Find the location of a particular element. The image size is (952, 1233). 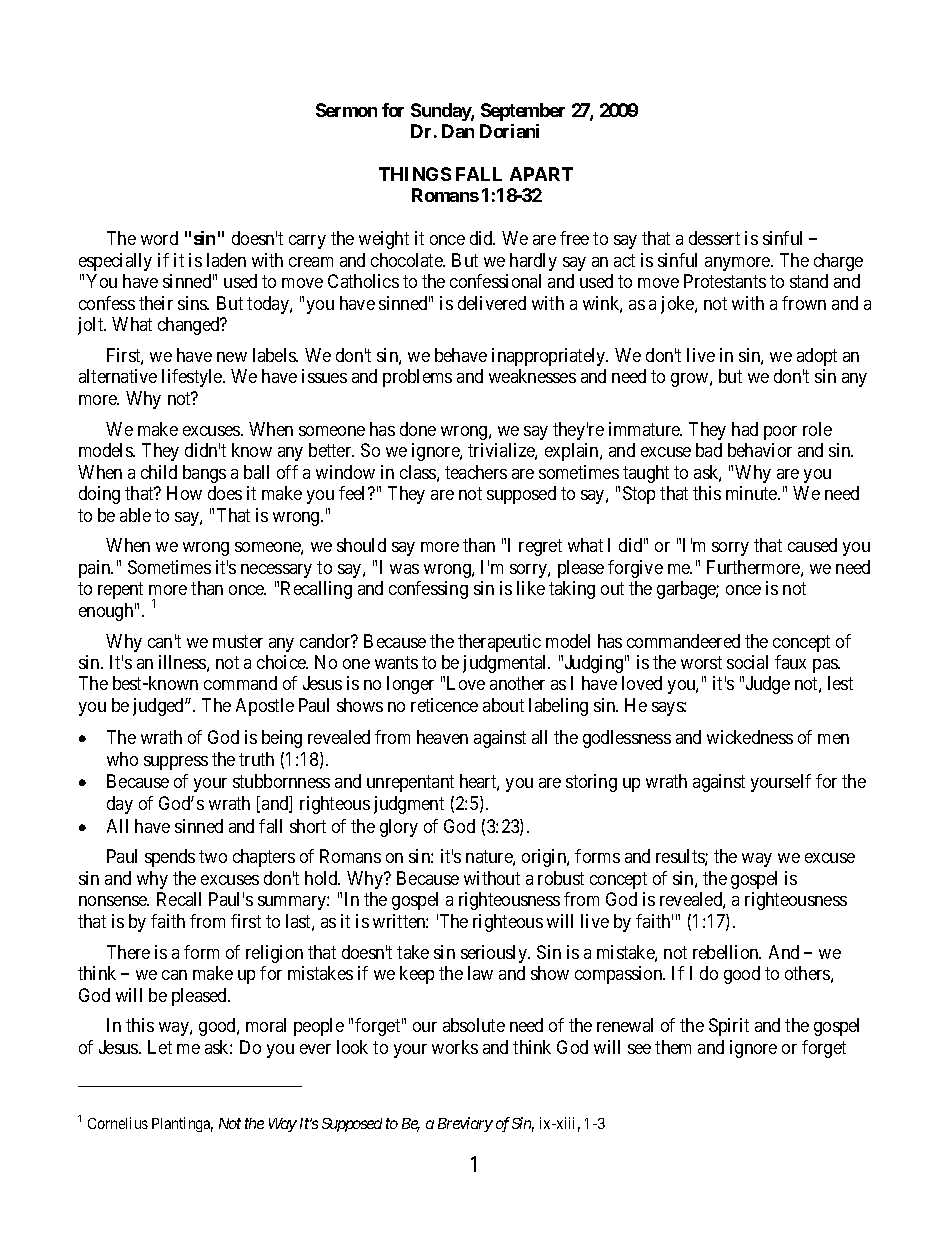

adopt is located at coordinates (817, 357).
